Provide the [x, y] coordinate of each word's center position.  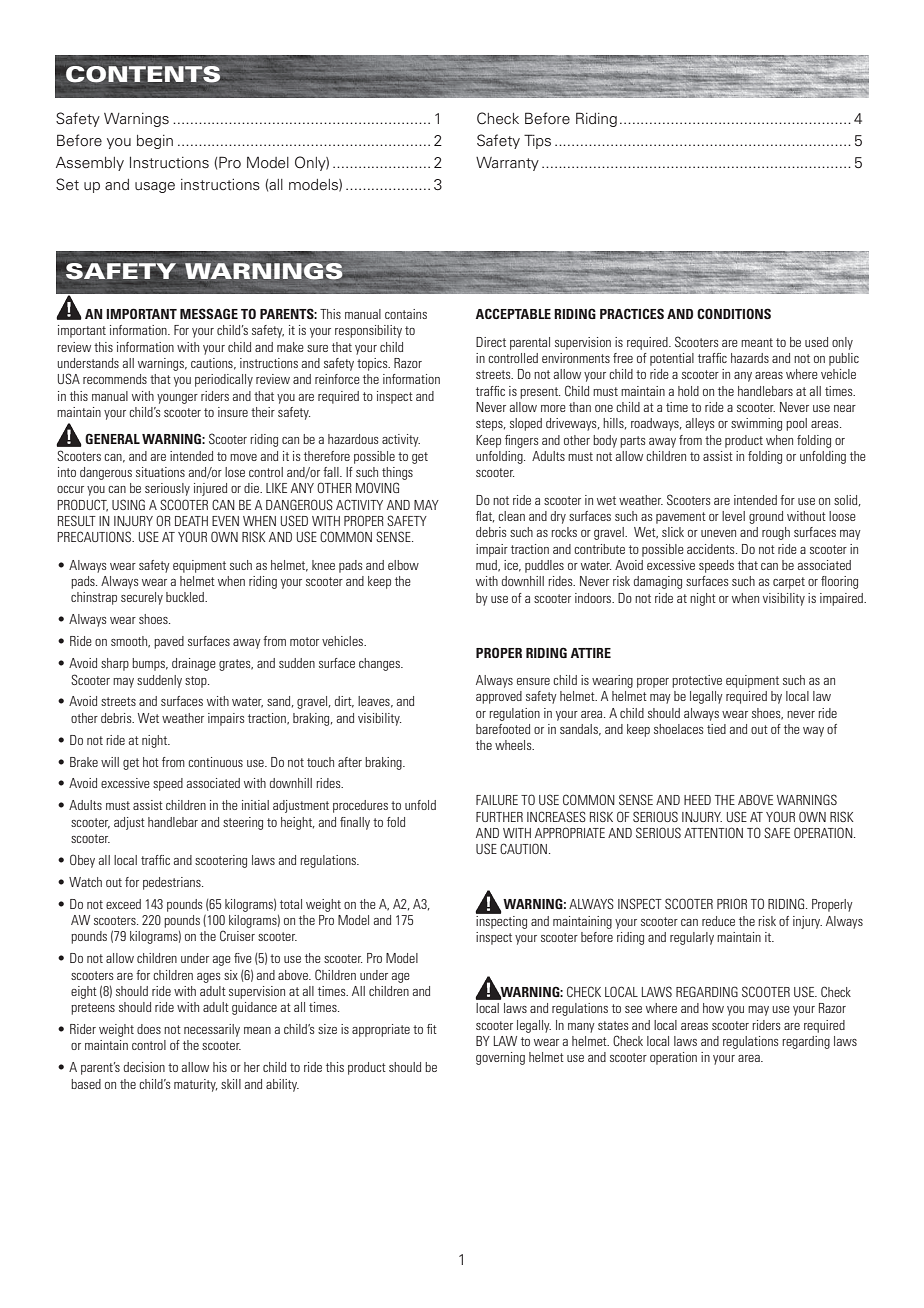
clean [511, 516]
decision [144, 1067]
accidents [712, 549]
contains [406, 314]
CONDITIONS [734, 313]
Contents [143, 74]
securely [142, 598]
